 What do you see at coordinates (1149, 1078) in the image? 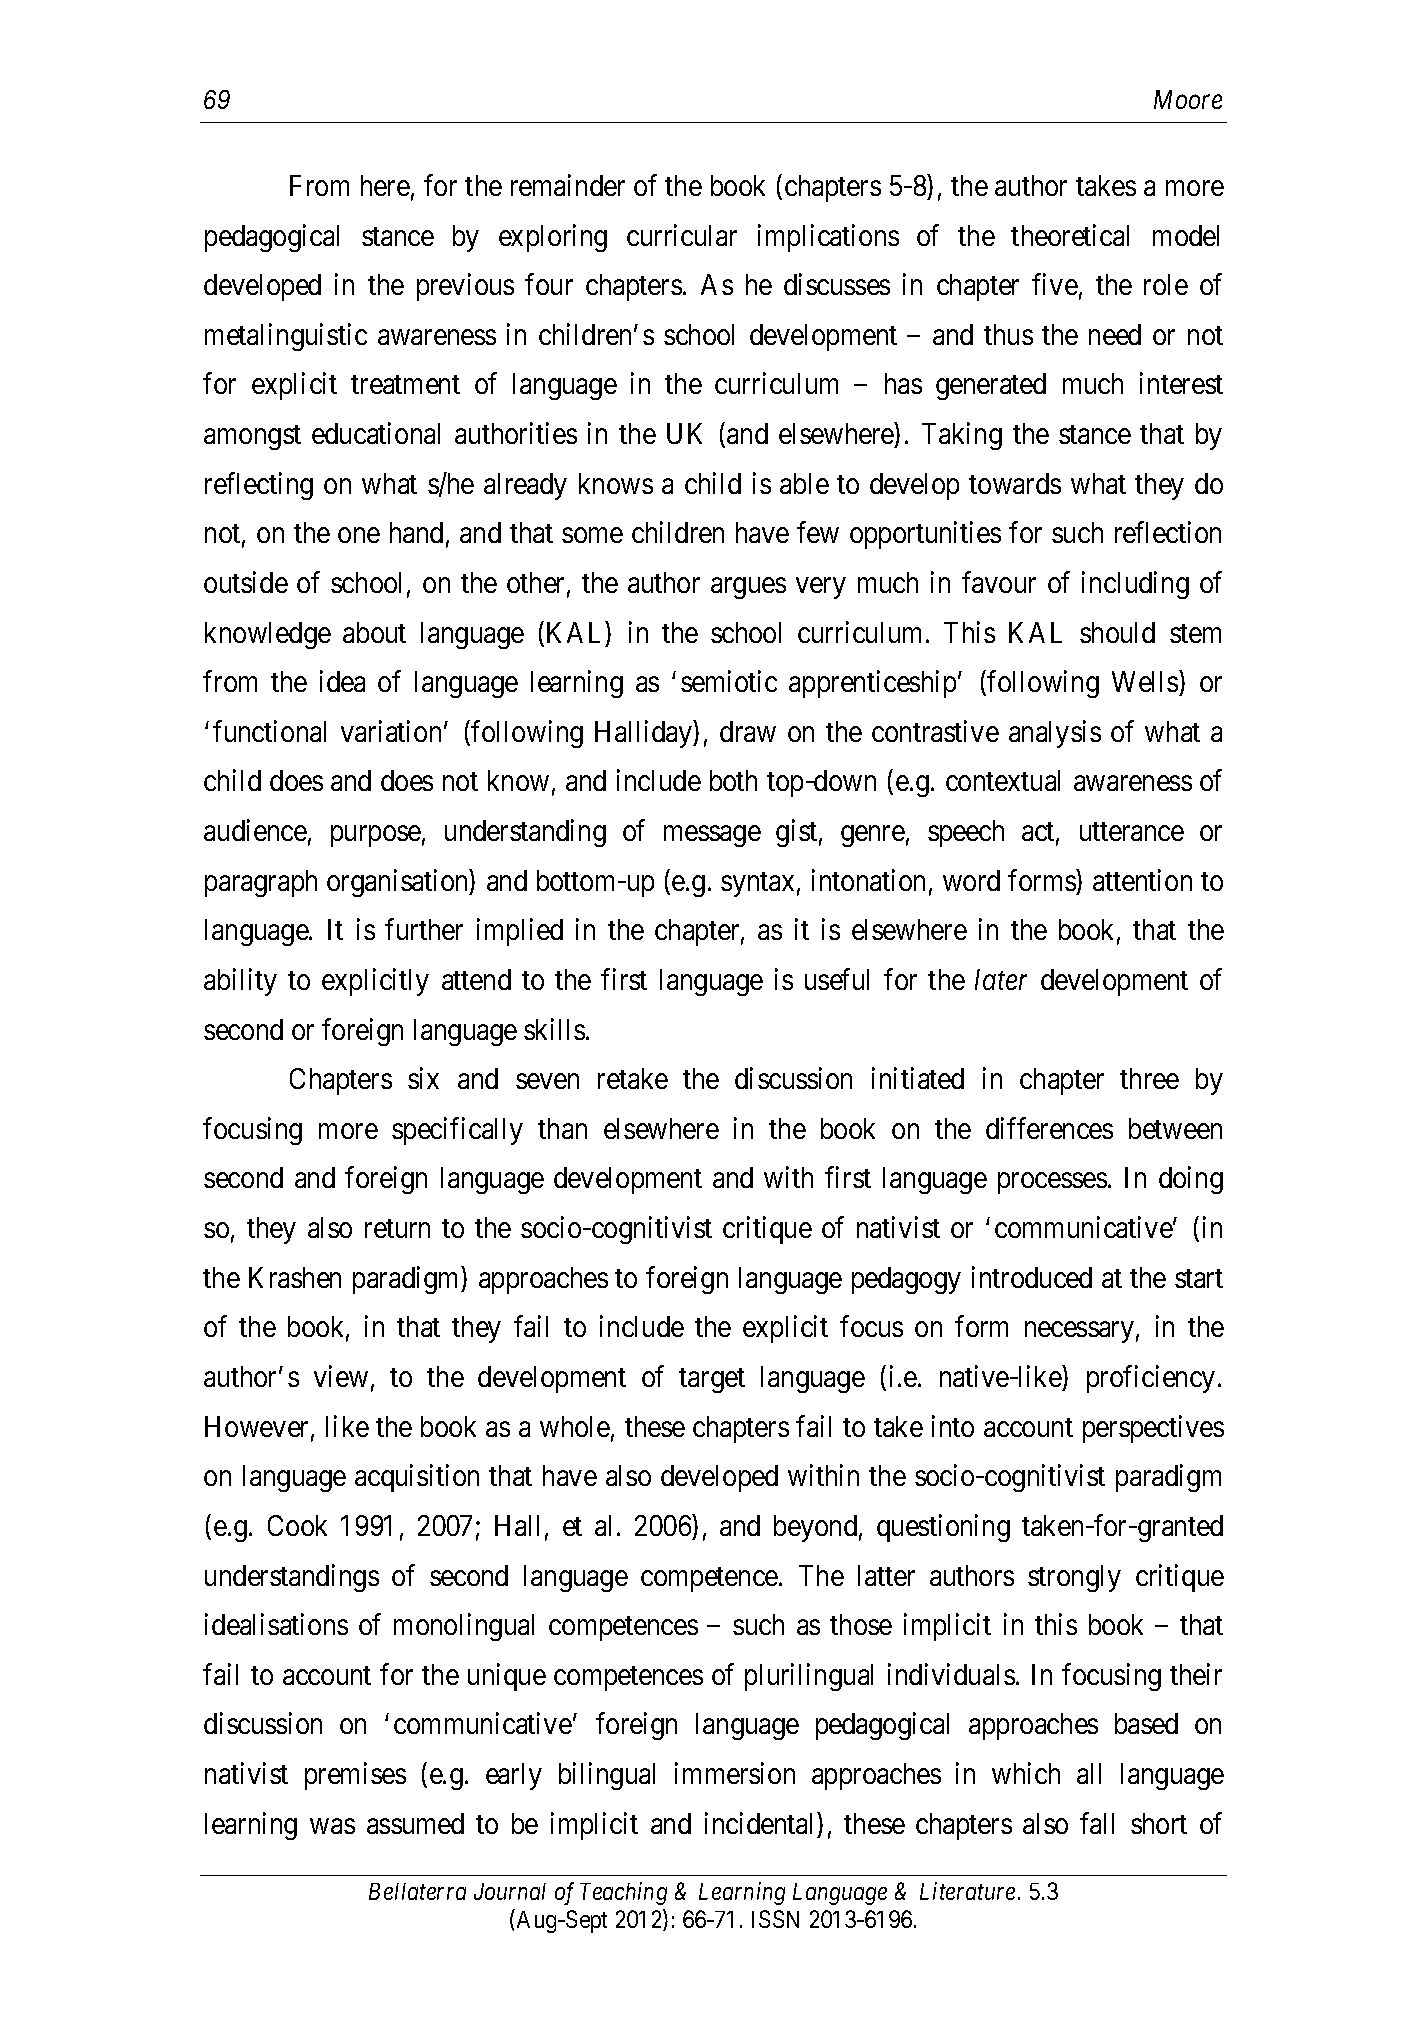
I see `three` at bounding box center [1149, 1078].
